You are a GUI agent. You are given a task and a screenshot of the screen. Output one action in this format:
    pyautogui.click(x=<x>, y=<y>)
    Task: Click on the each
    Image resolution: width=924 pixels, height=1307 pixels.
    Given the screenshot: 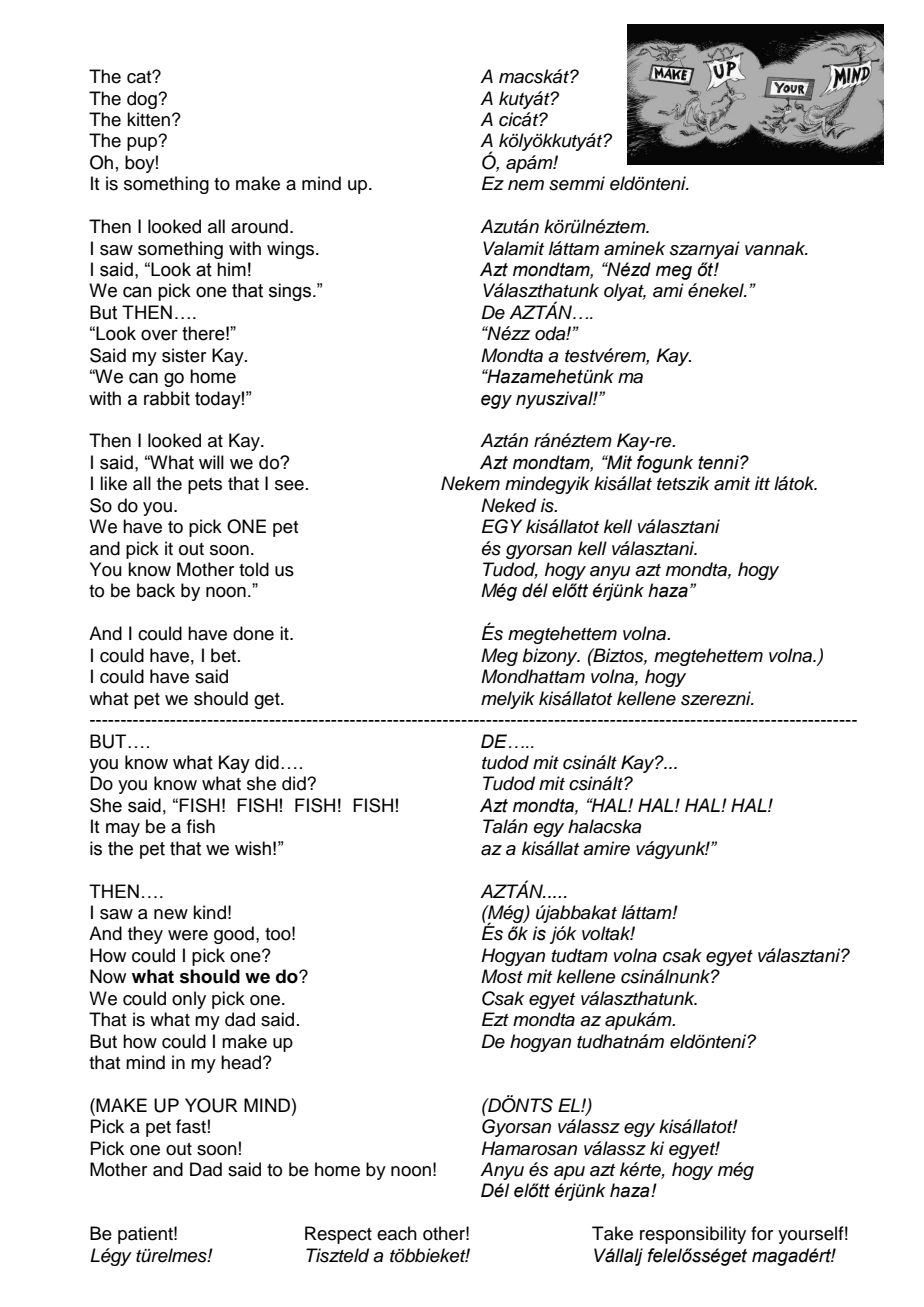 What is the action you would take?
    pyautogui.click(x=397, y=1233)
